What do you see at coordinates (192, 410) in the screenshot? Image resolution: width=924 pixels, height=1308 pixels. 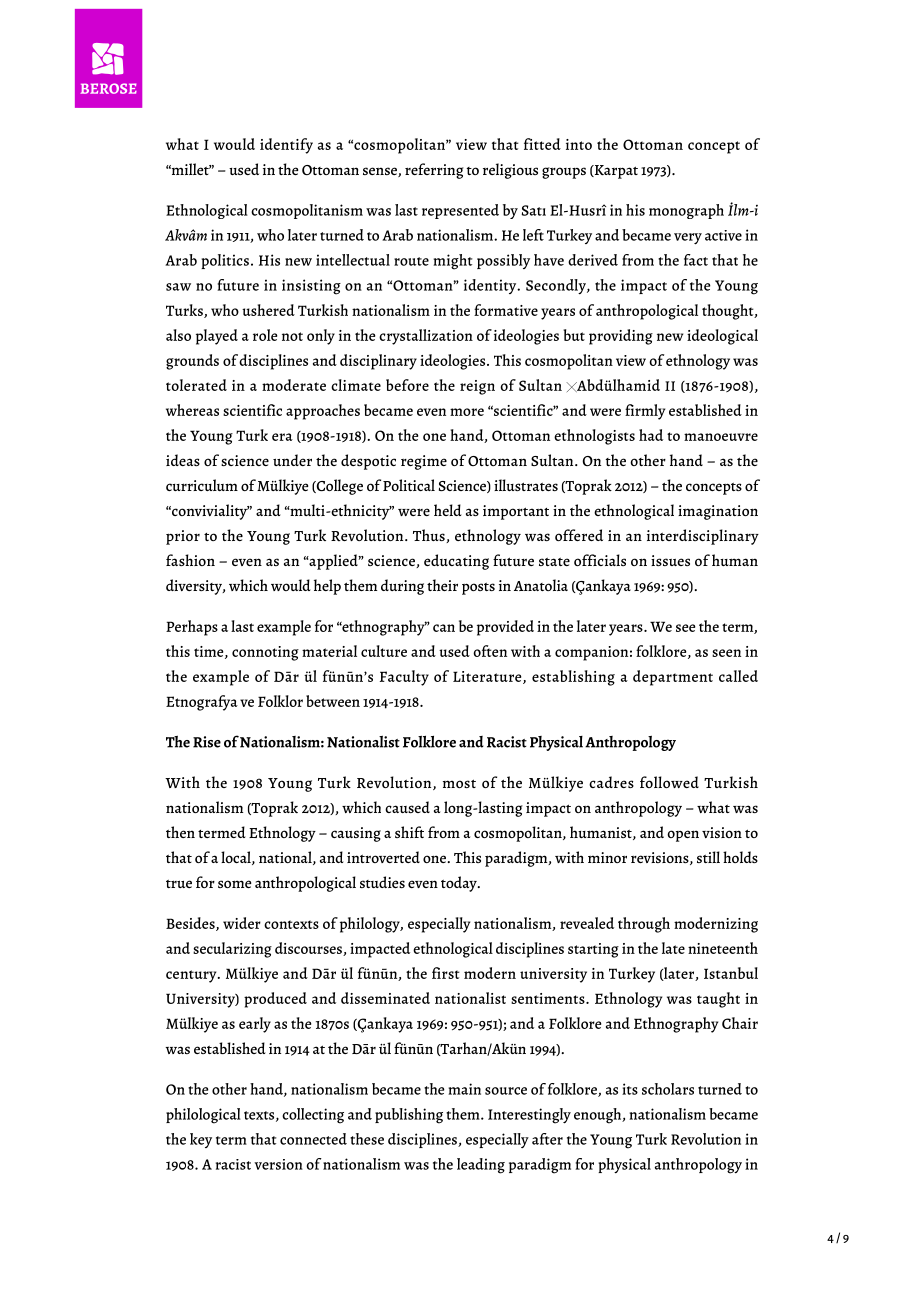 I see `whereas` at bounding box center [192, 410].
